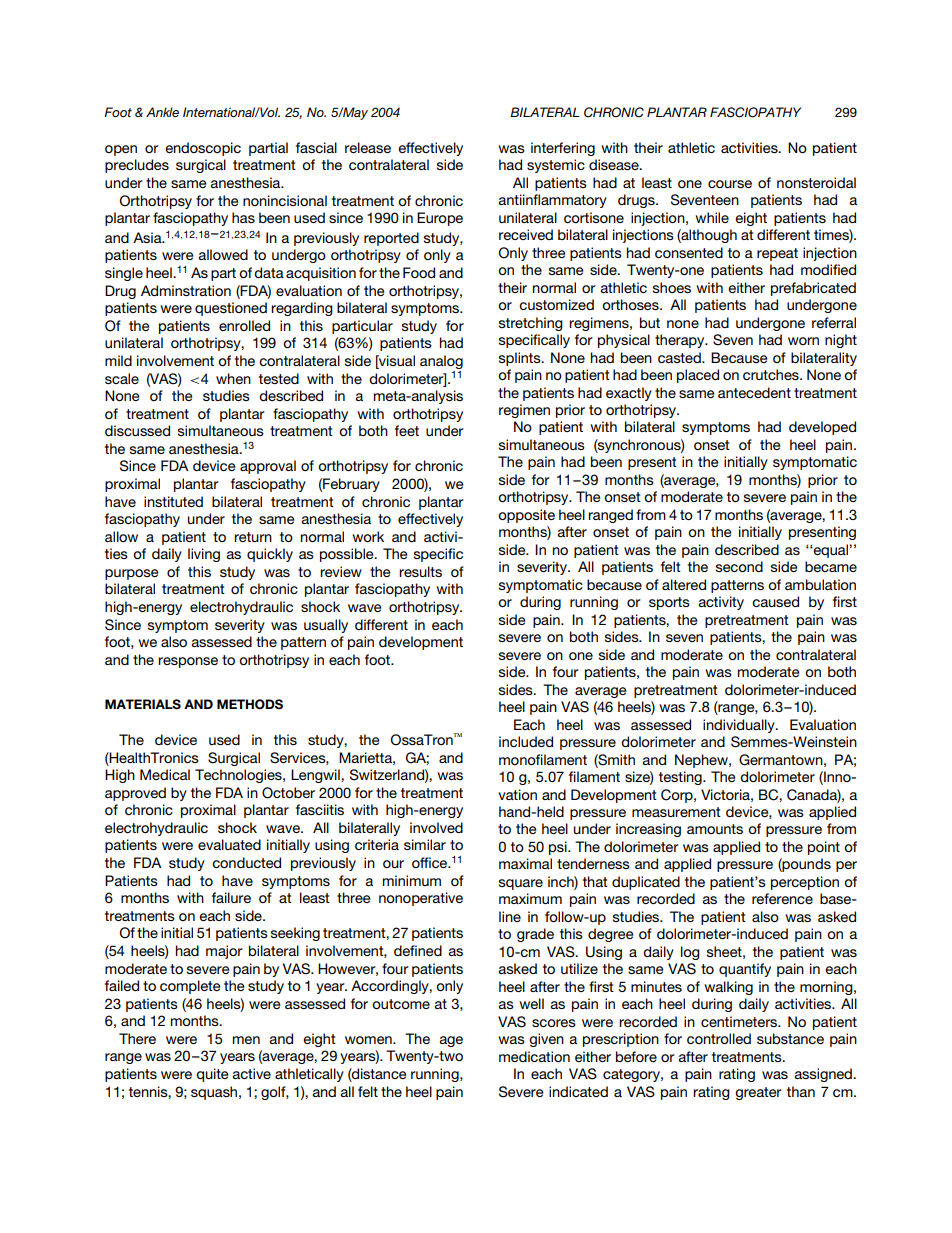  Describe the element at coordinates (715, 829) in the document. I see `amounts` at that location.
